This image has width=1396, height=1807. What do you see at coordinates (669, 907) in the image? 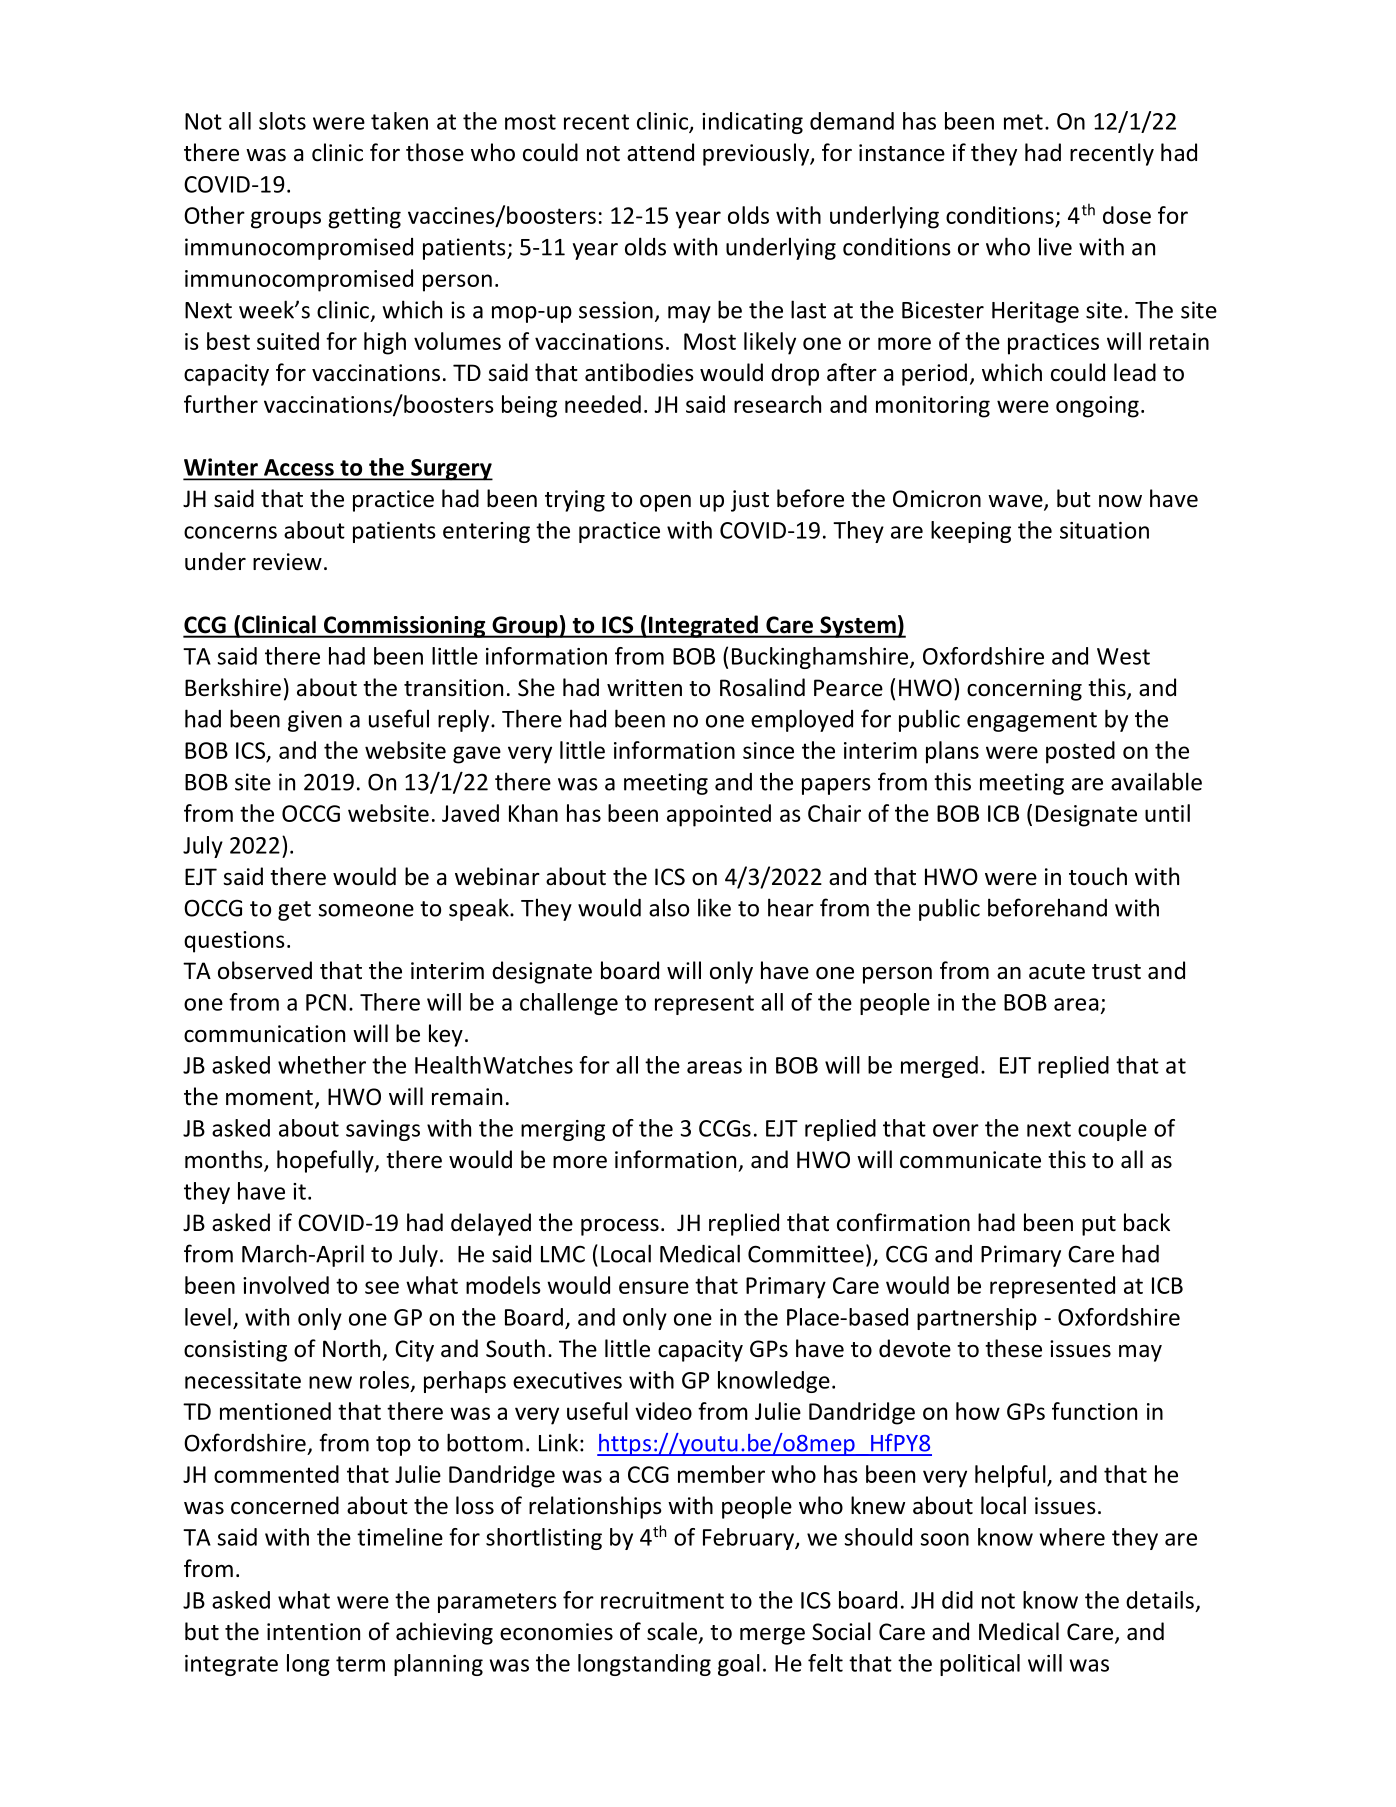
I see `also` at bounding box center [669, 907].
